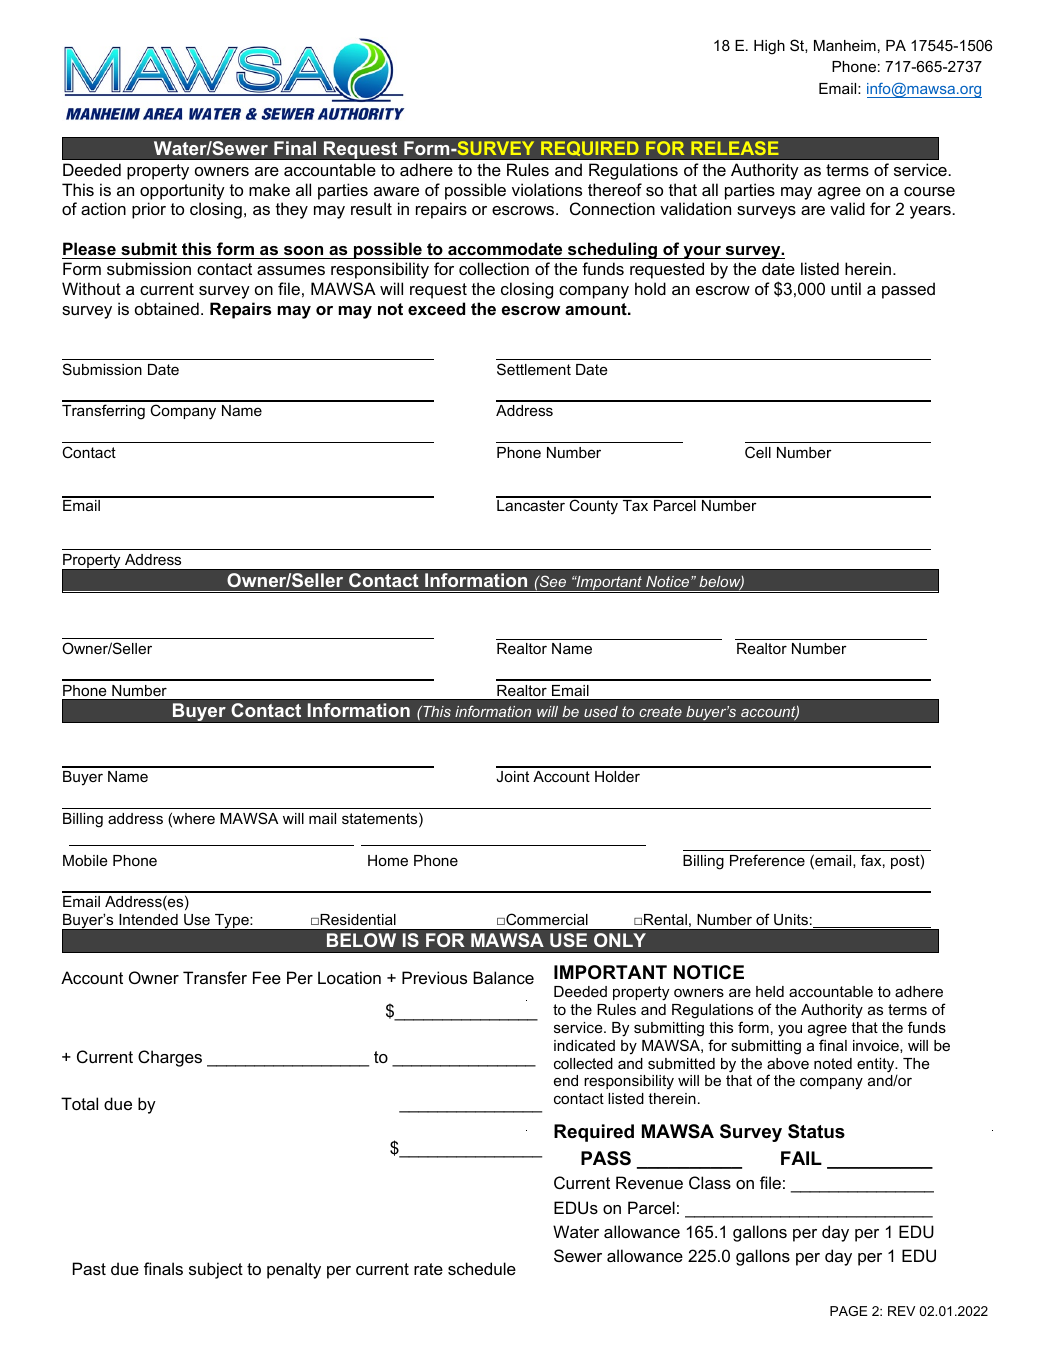 This image has width=1055, height=1366. What do you see at coordinates (216, 1270) in the image?
I see `subject` at bounding box center [216, 1270].
